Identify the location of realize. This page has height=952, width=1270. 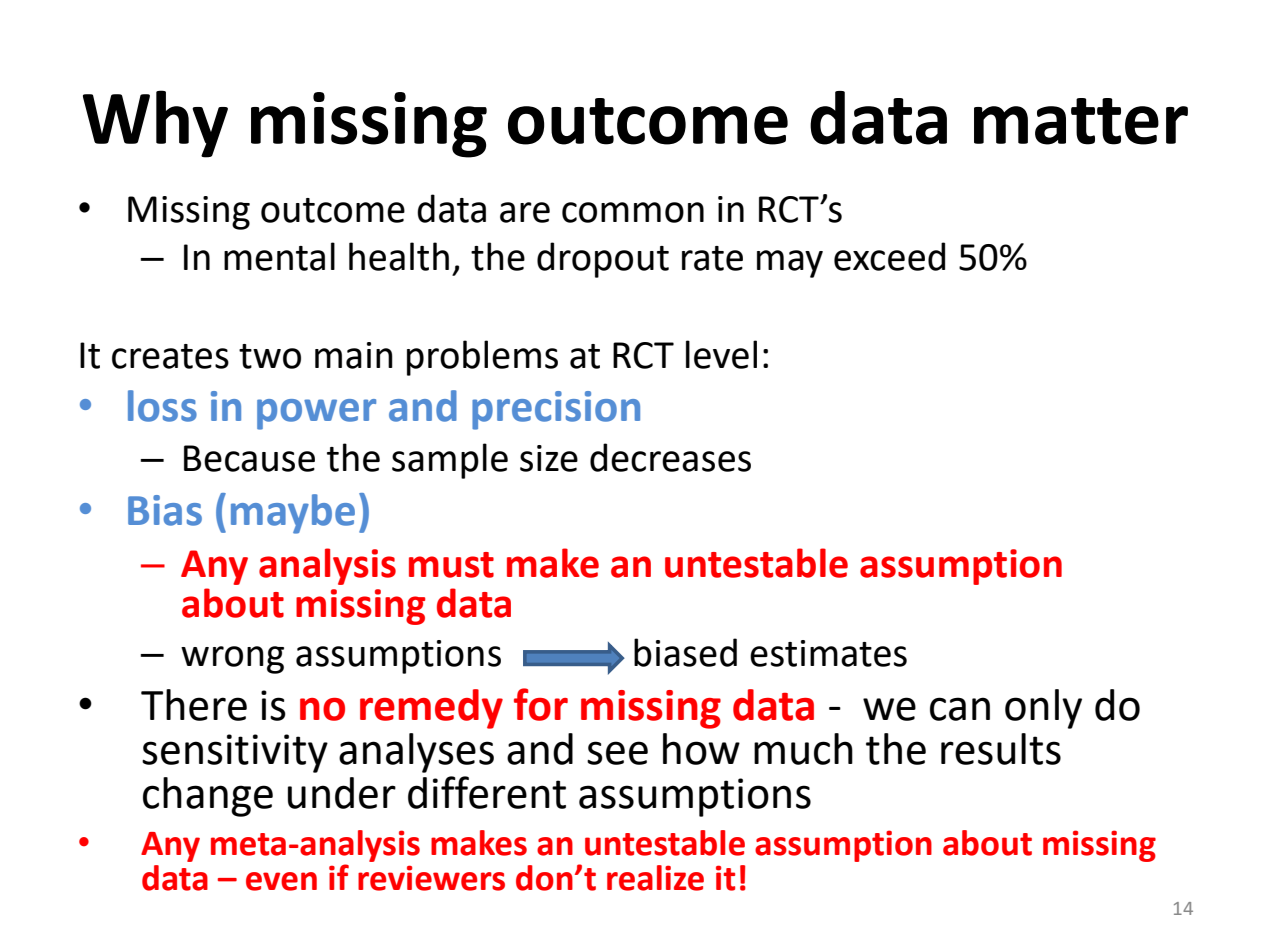
(655, 878).
